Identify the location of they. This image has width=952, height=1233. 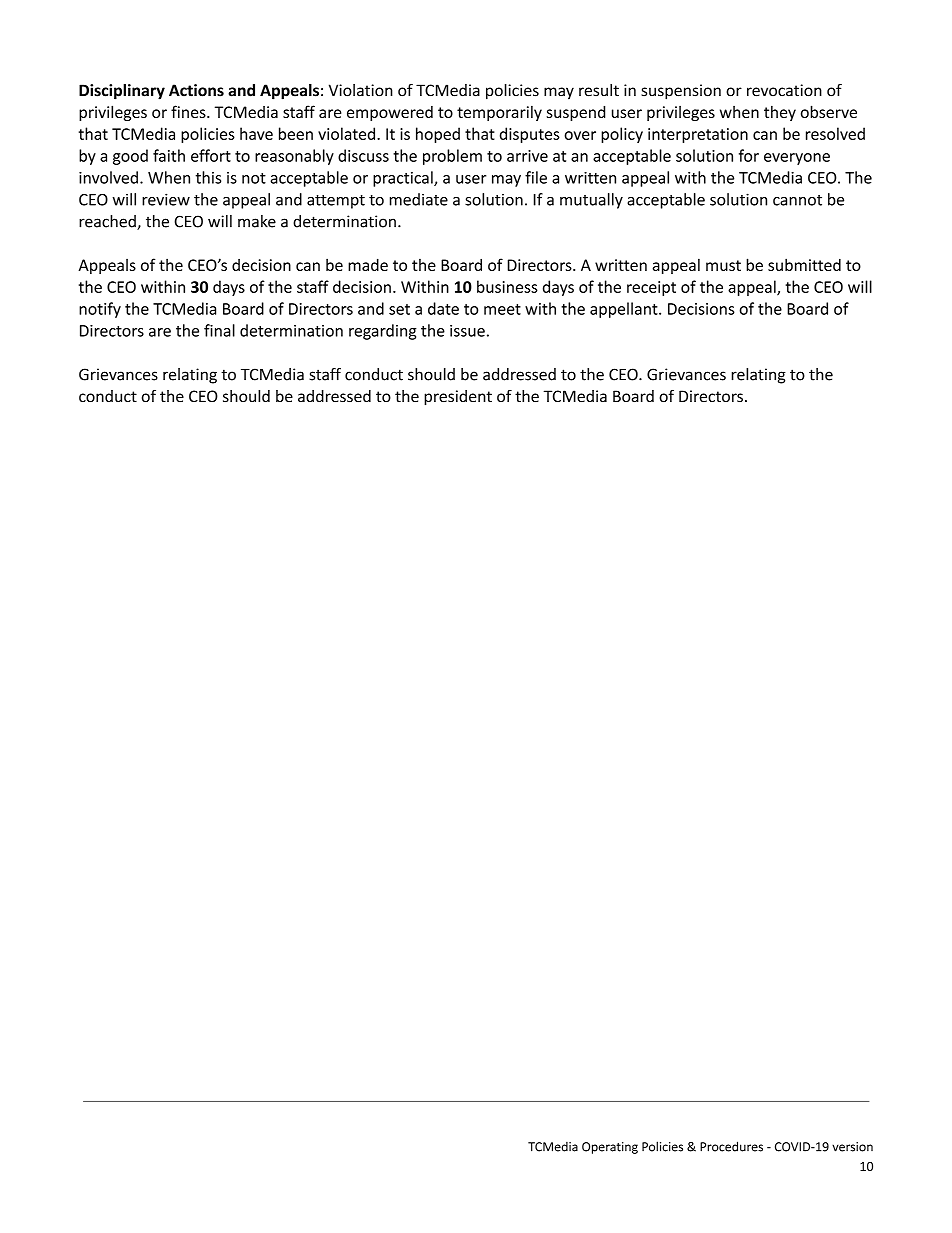
(780, 113).
